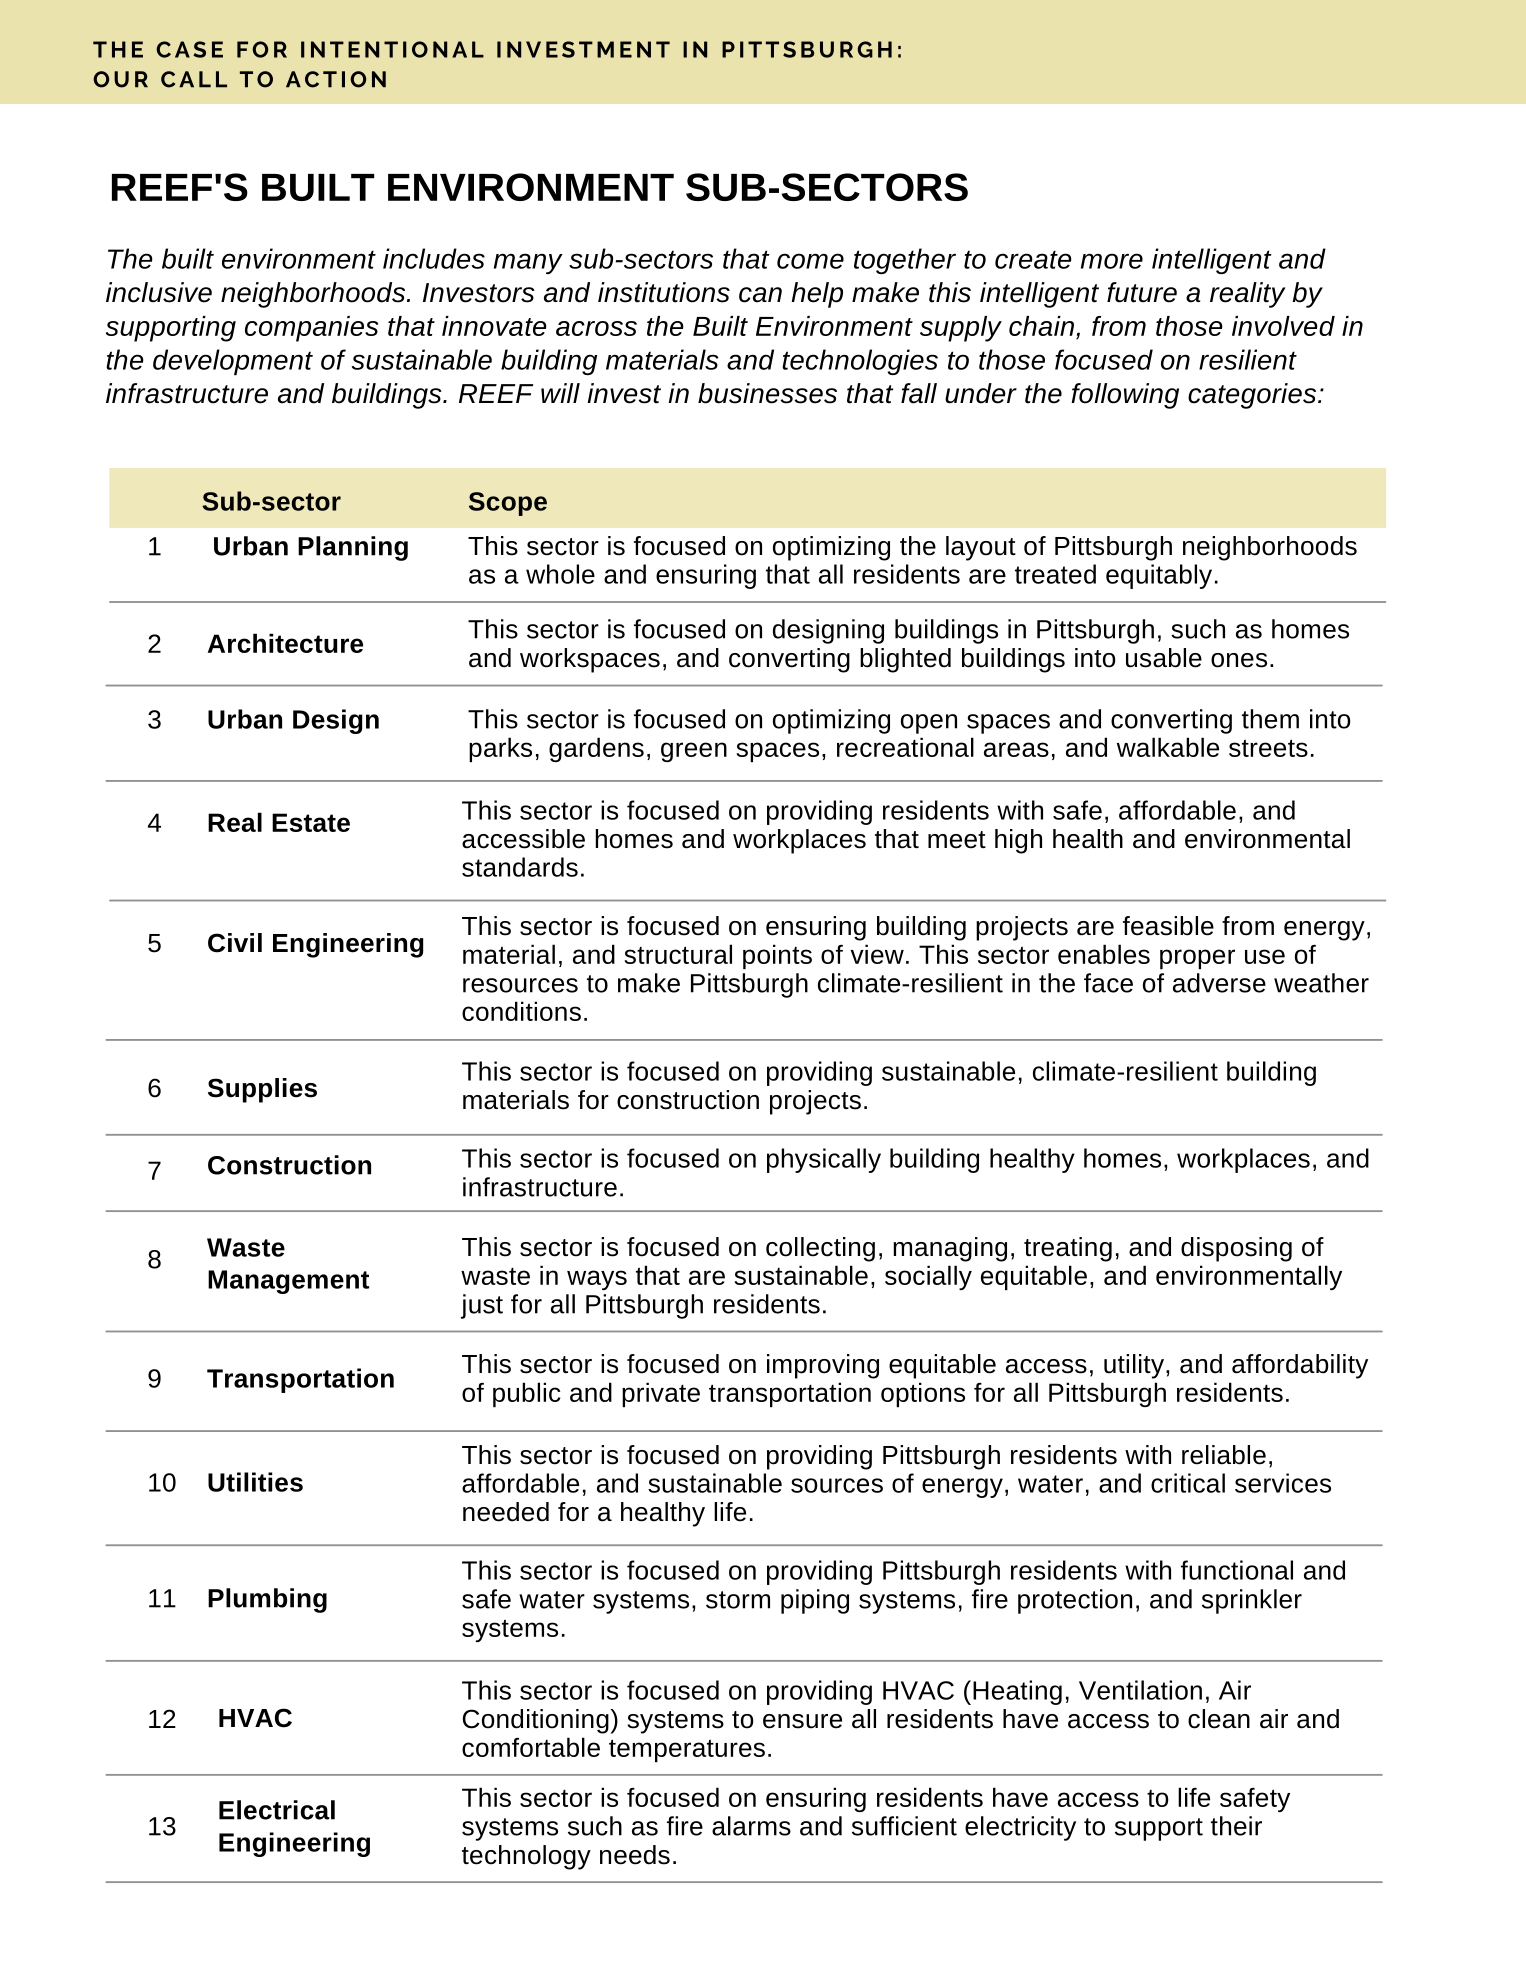  What do you see at coordinates (353, 548) in the page?
I see `Planning` at bounding box center [353, 548].
